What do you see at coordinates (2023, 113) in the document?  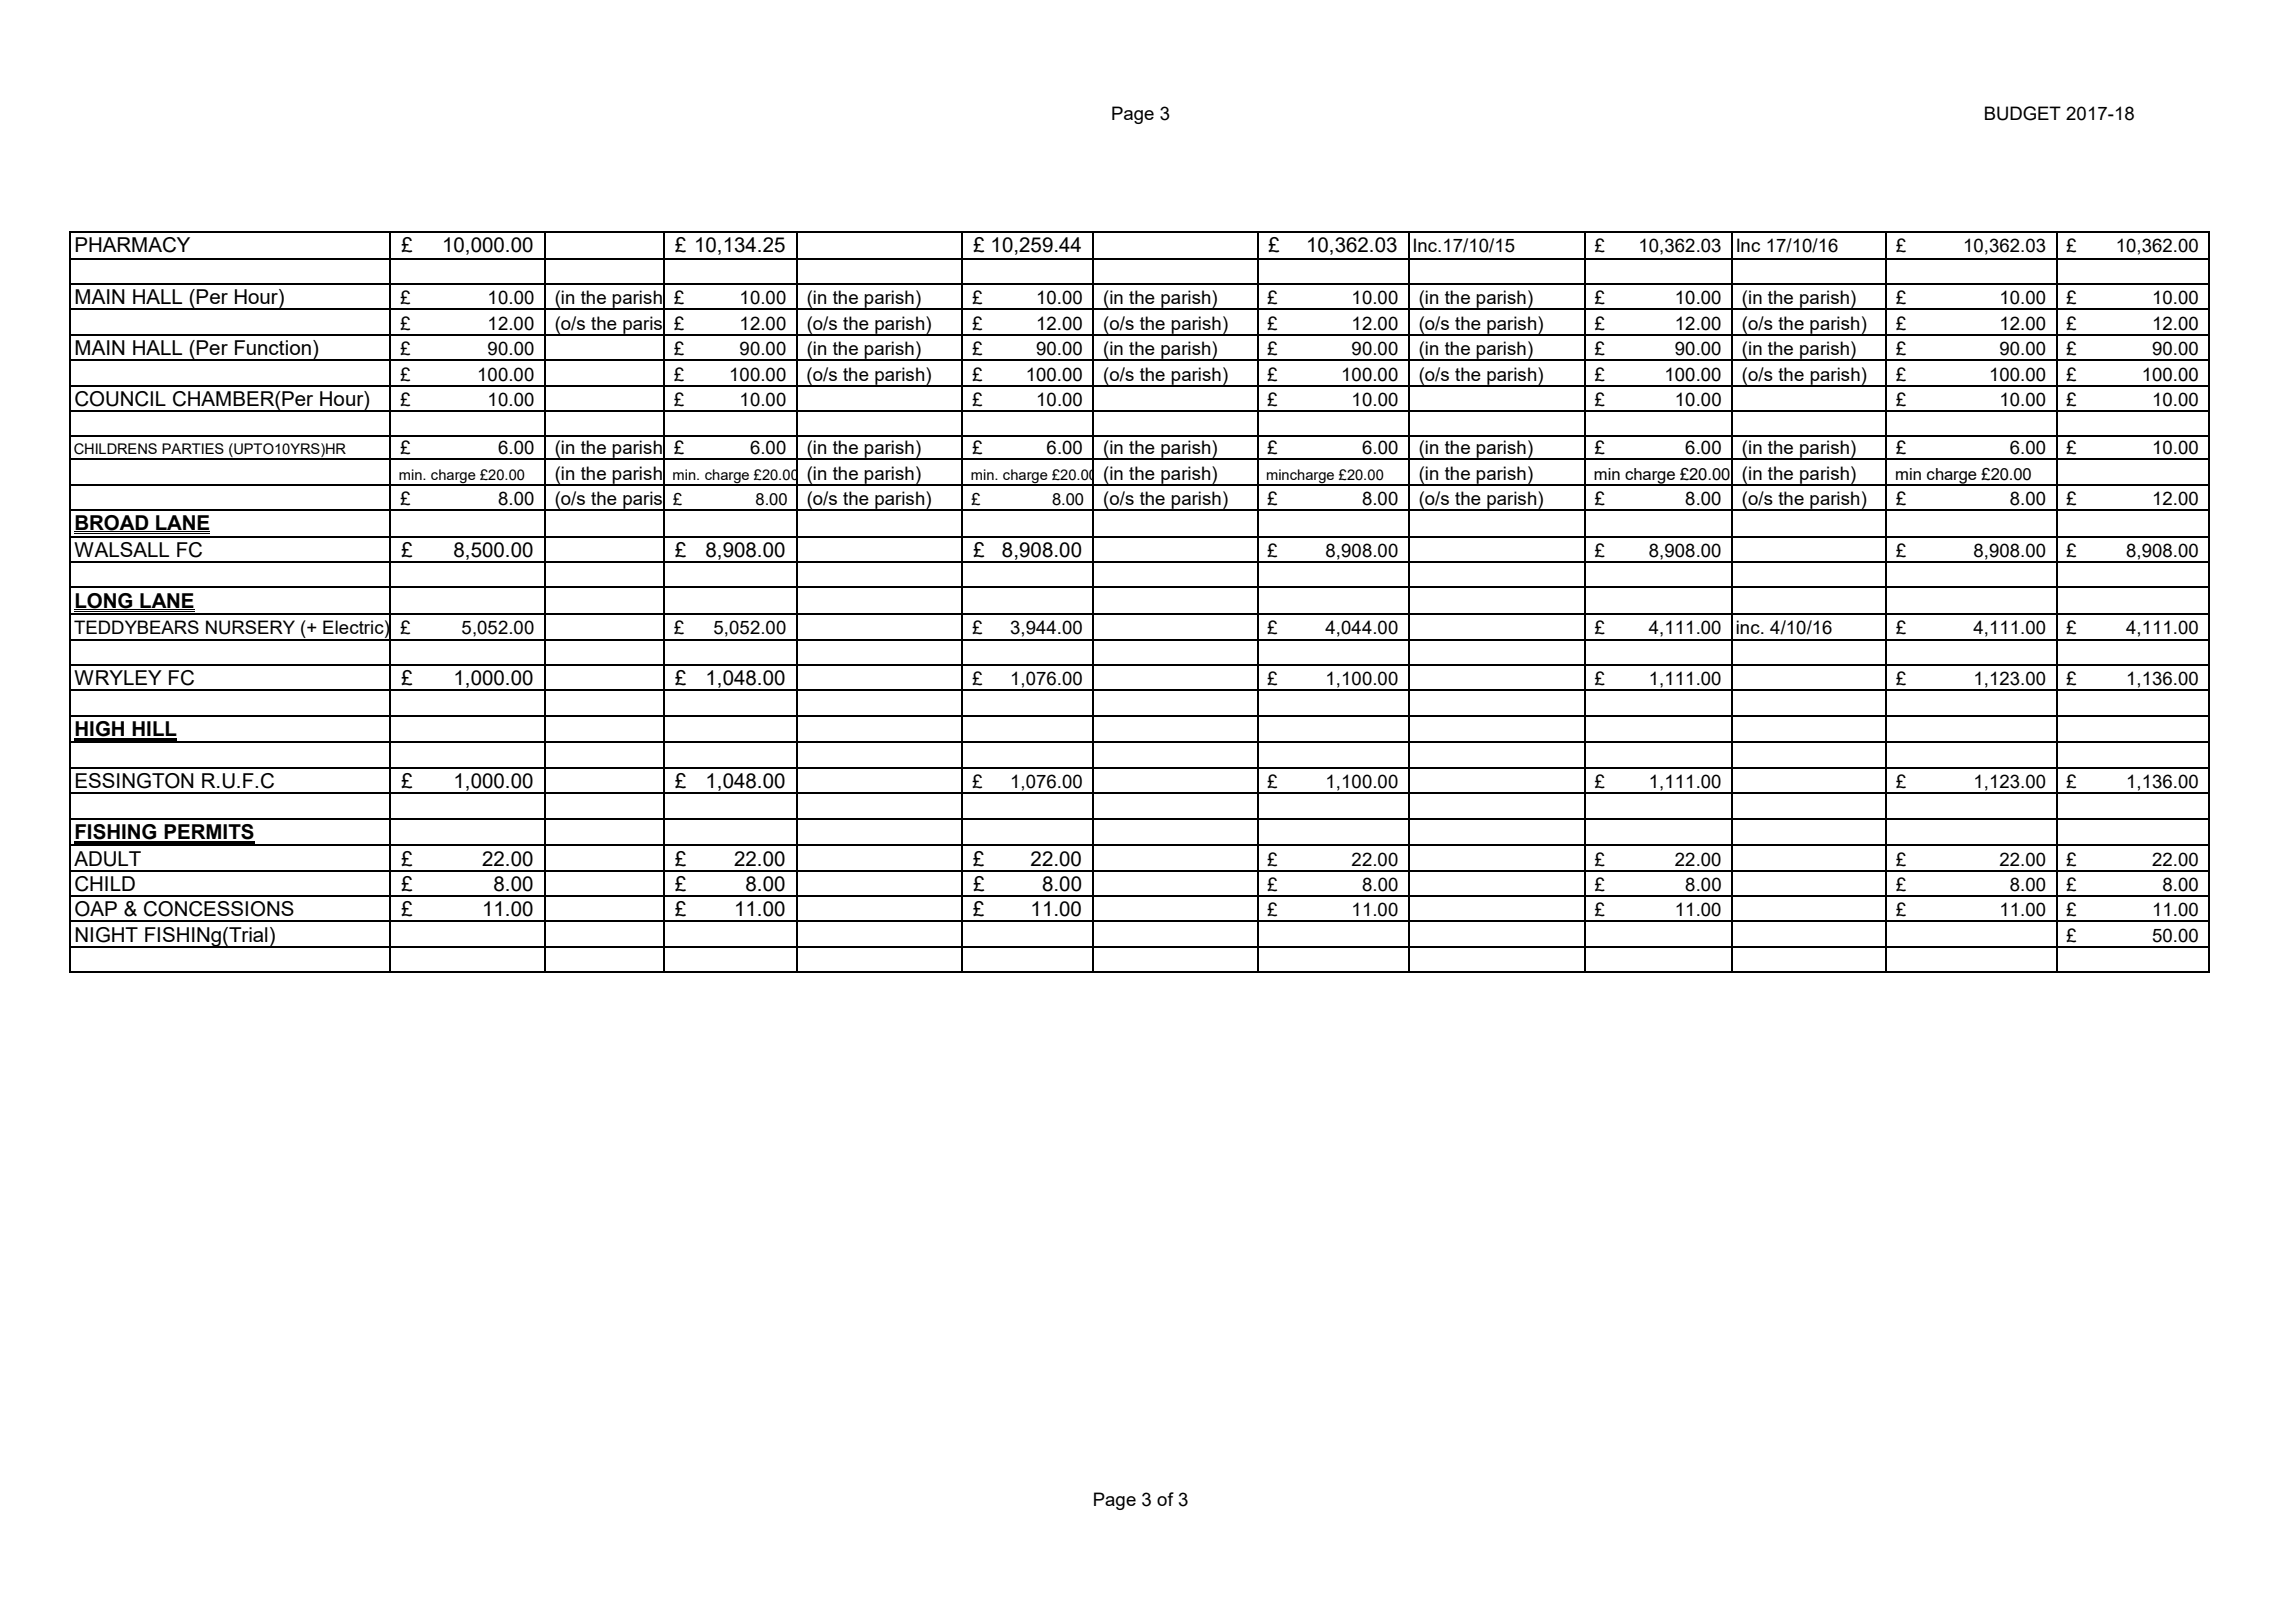 I see `BUDGET` at bounding box center [2023, 113].
